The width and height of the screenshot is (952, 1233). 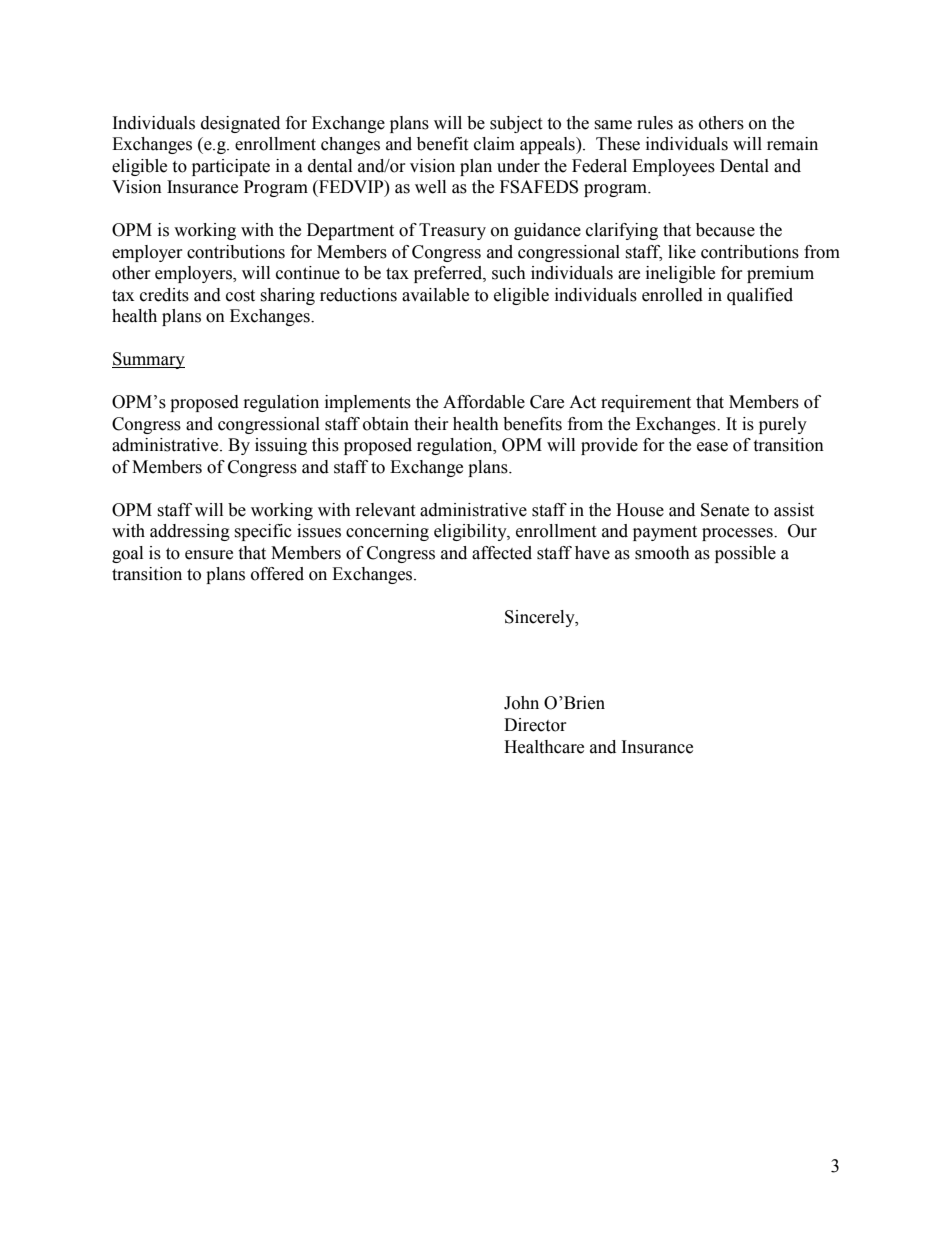 What do you see at coordinates (502, 553) in the screenshot?
I see `affected` at bounding box center [502, 553].
